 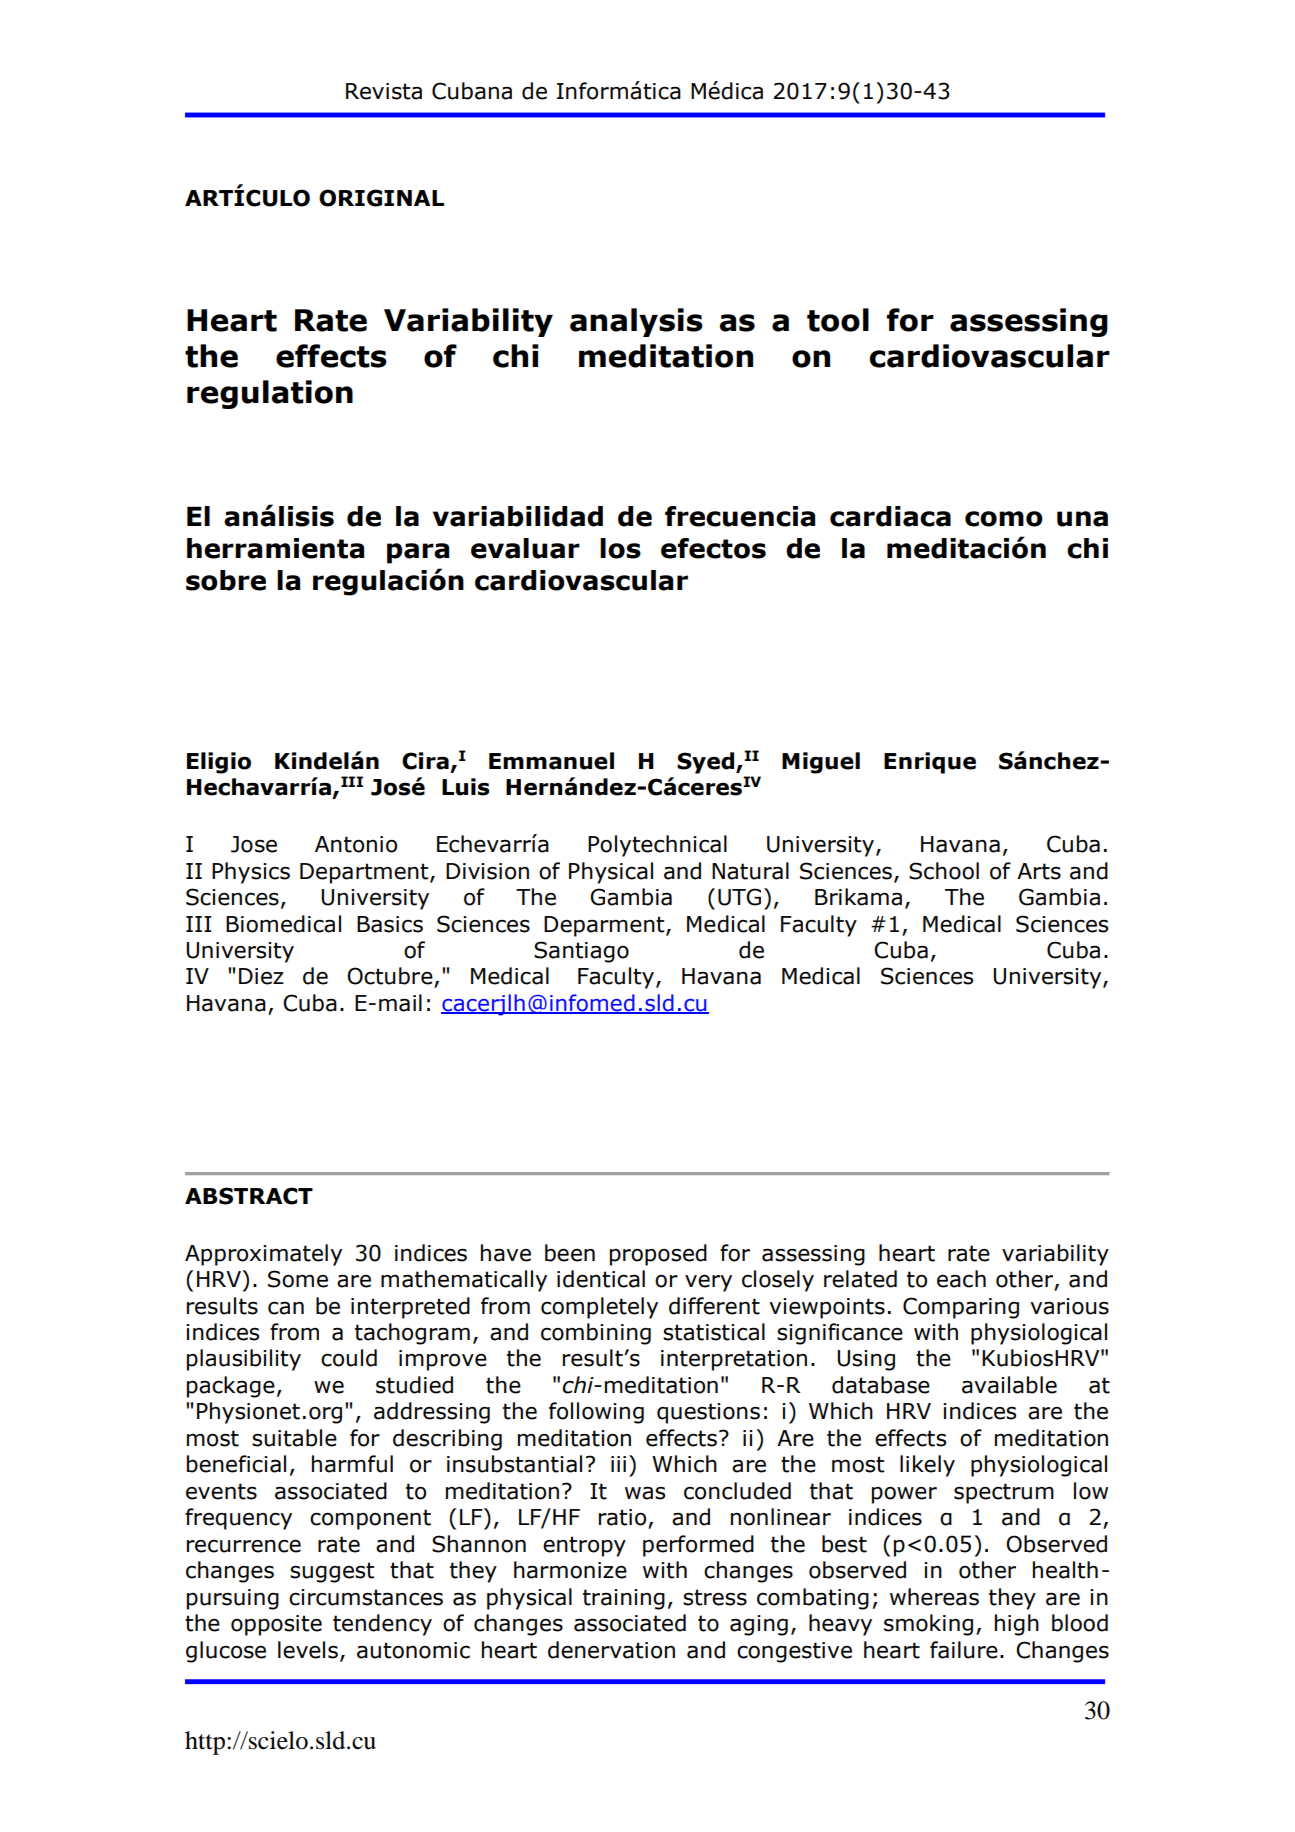 What do you see at coordinates (624, 1599) in the screenshot?
I see `training` at bounding box center [624, 1599].
